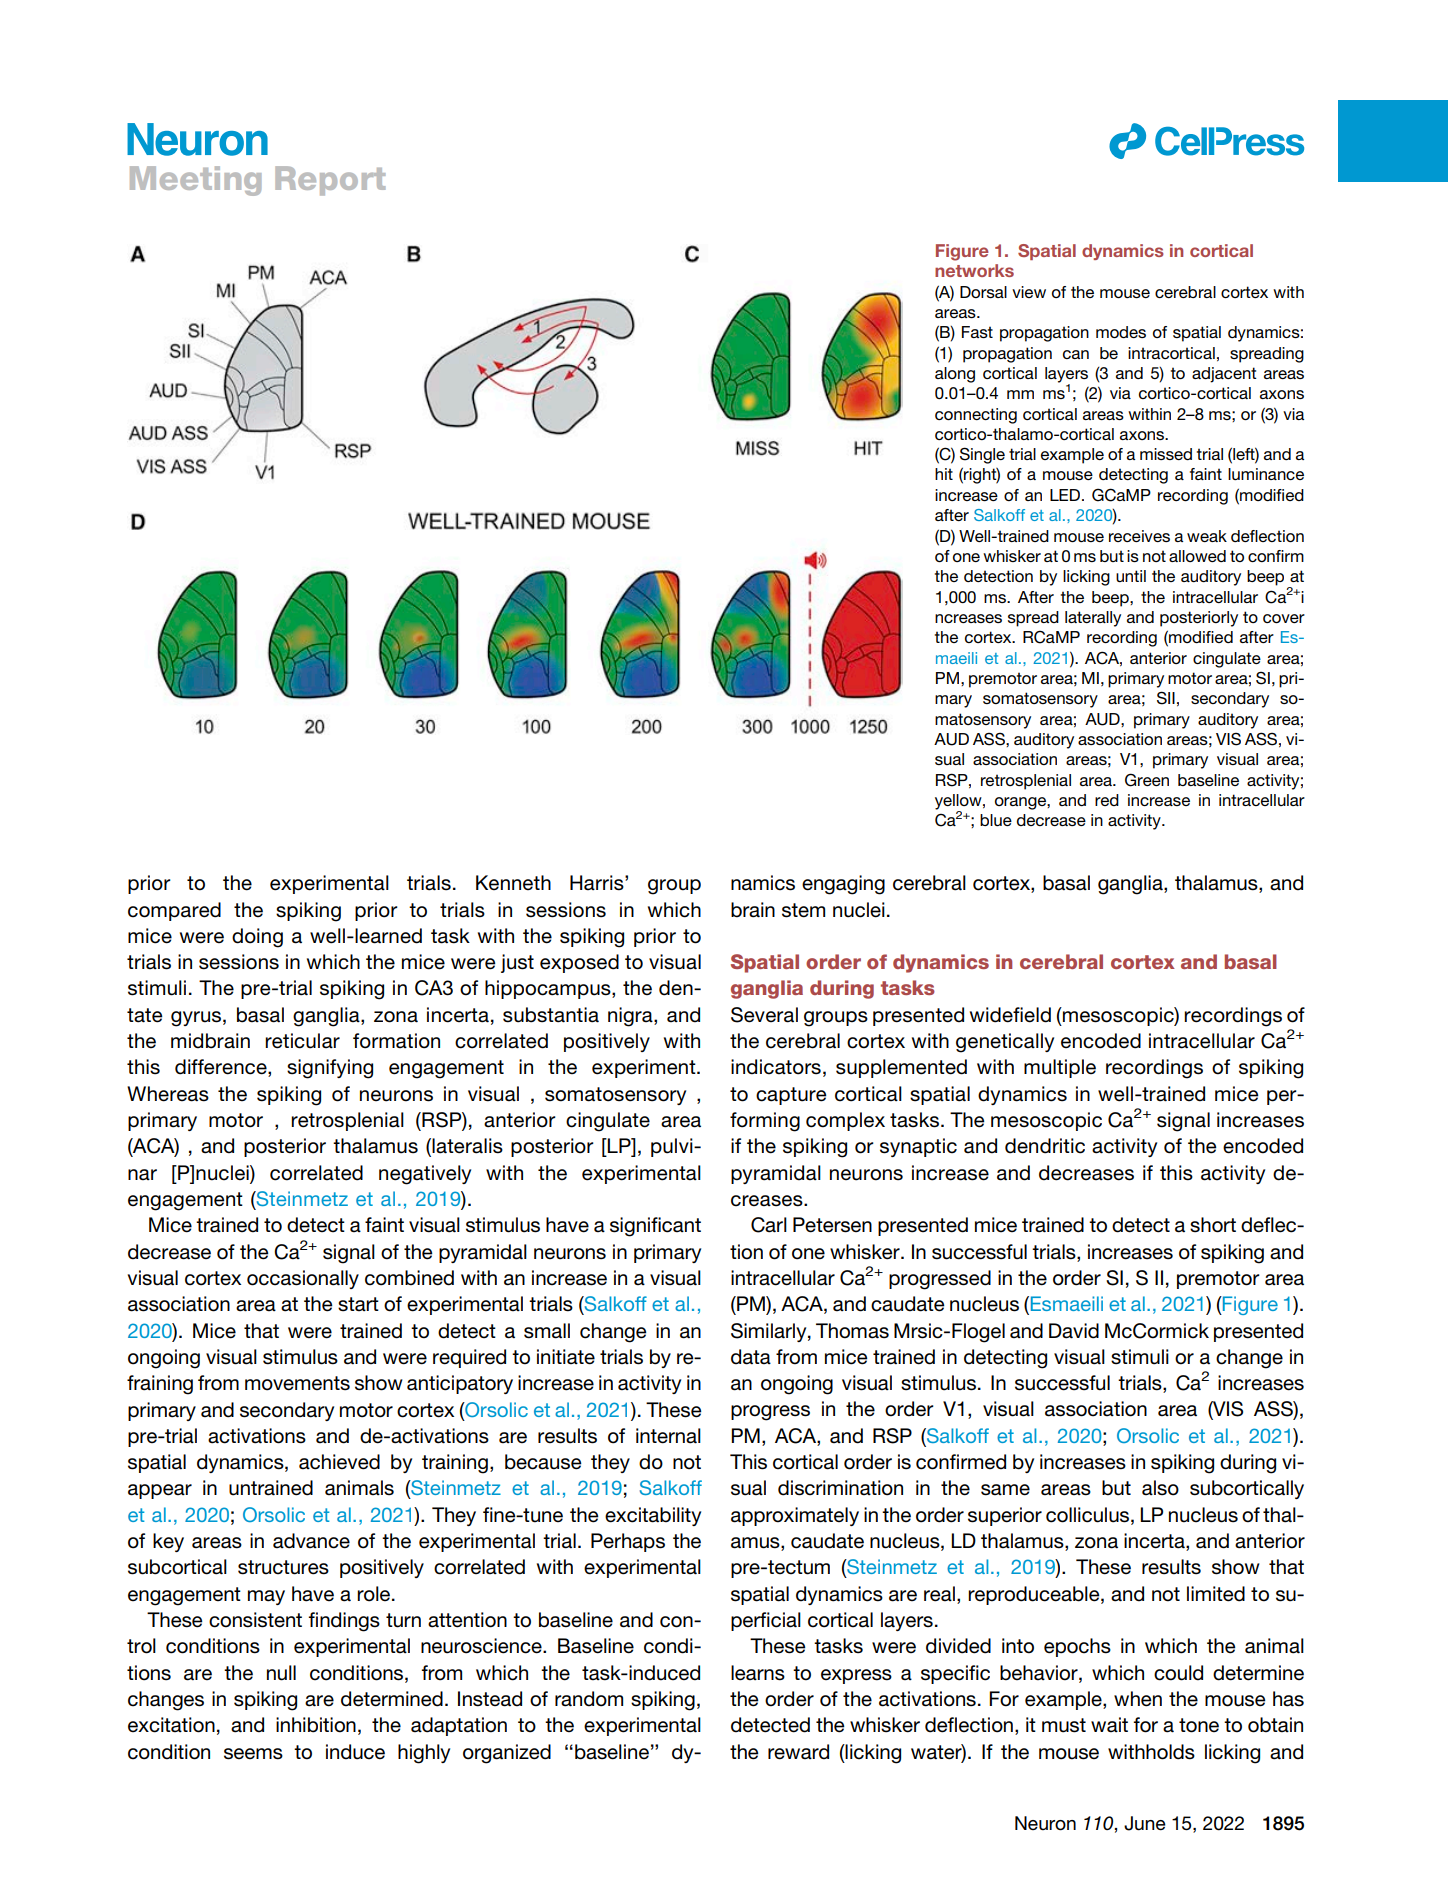  Describe the element at coordinates (803, 910) in the screenshot. I see `stem` at that location.
